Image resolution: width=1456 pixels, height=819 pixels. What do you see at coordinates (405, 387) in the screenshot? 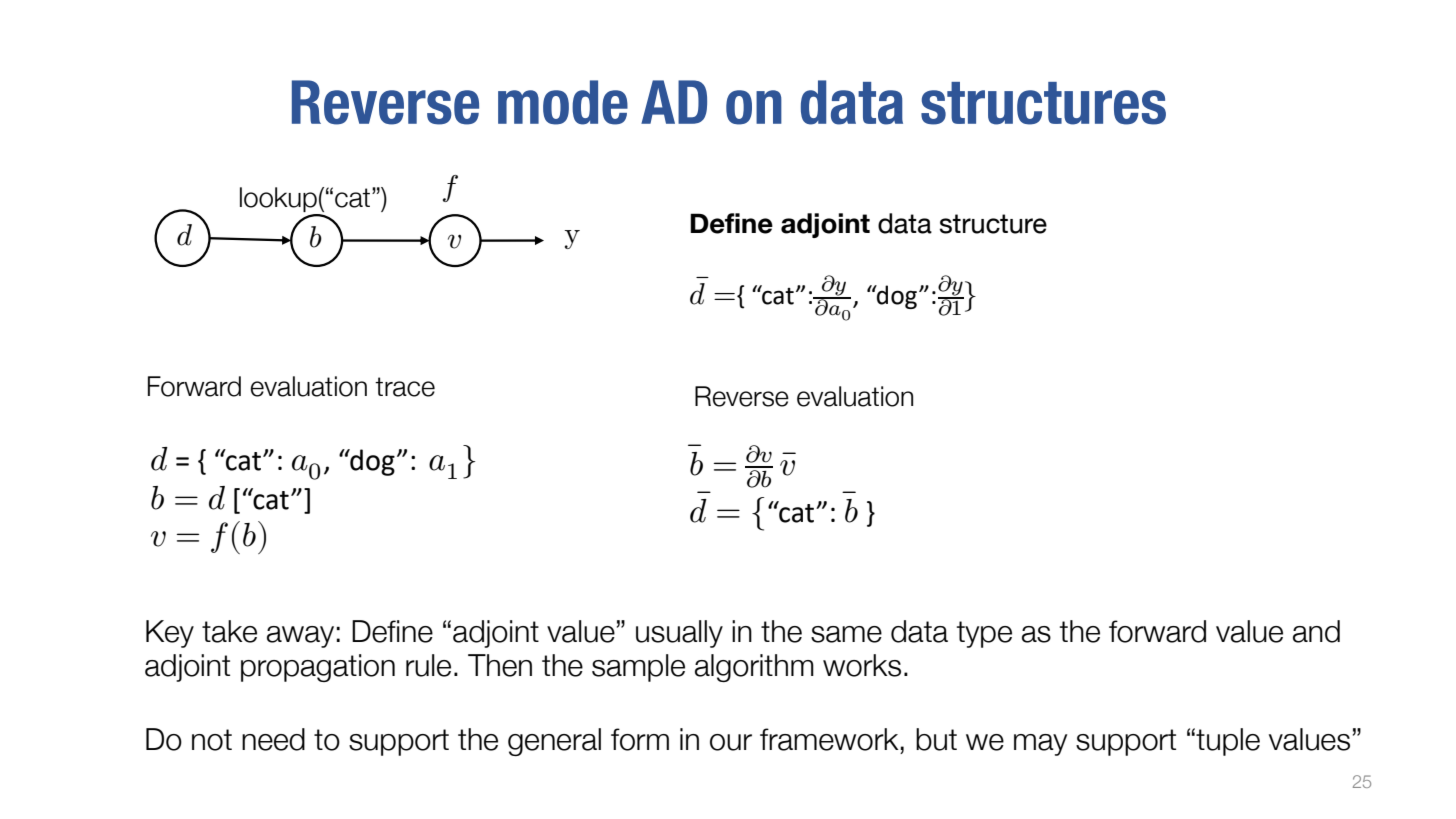
I see `trace` at bounding box center [405, 387].
